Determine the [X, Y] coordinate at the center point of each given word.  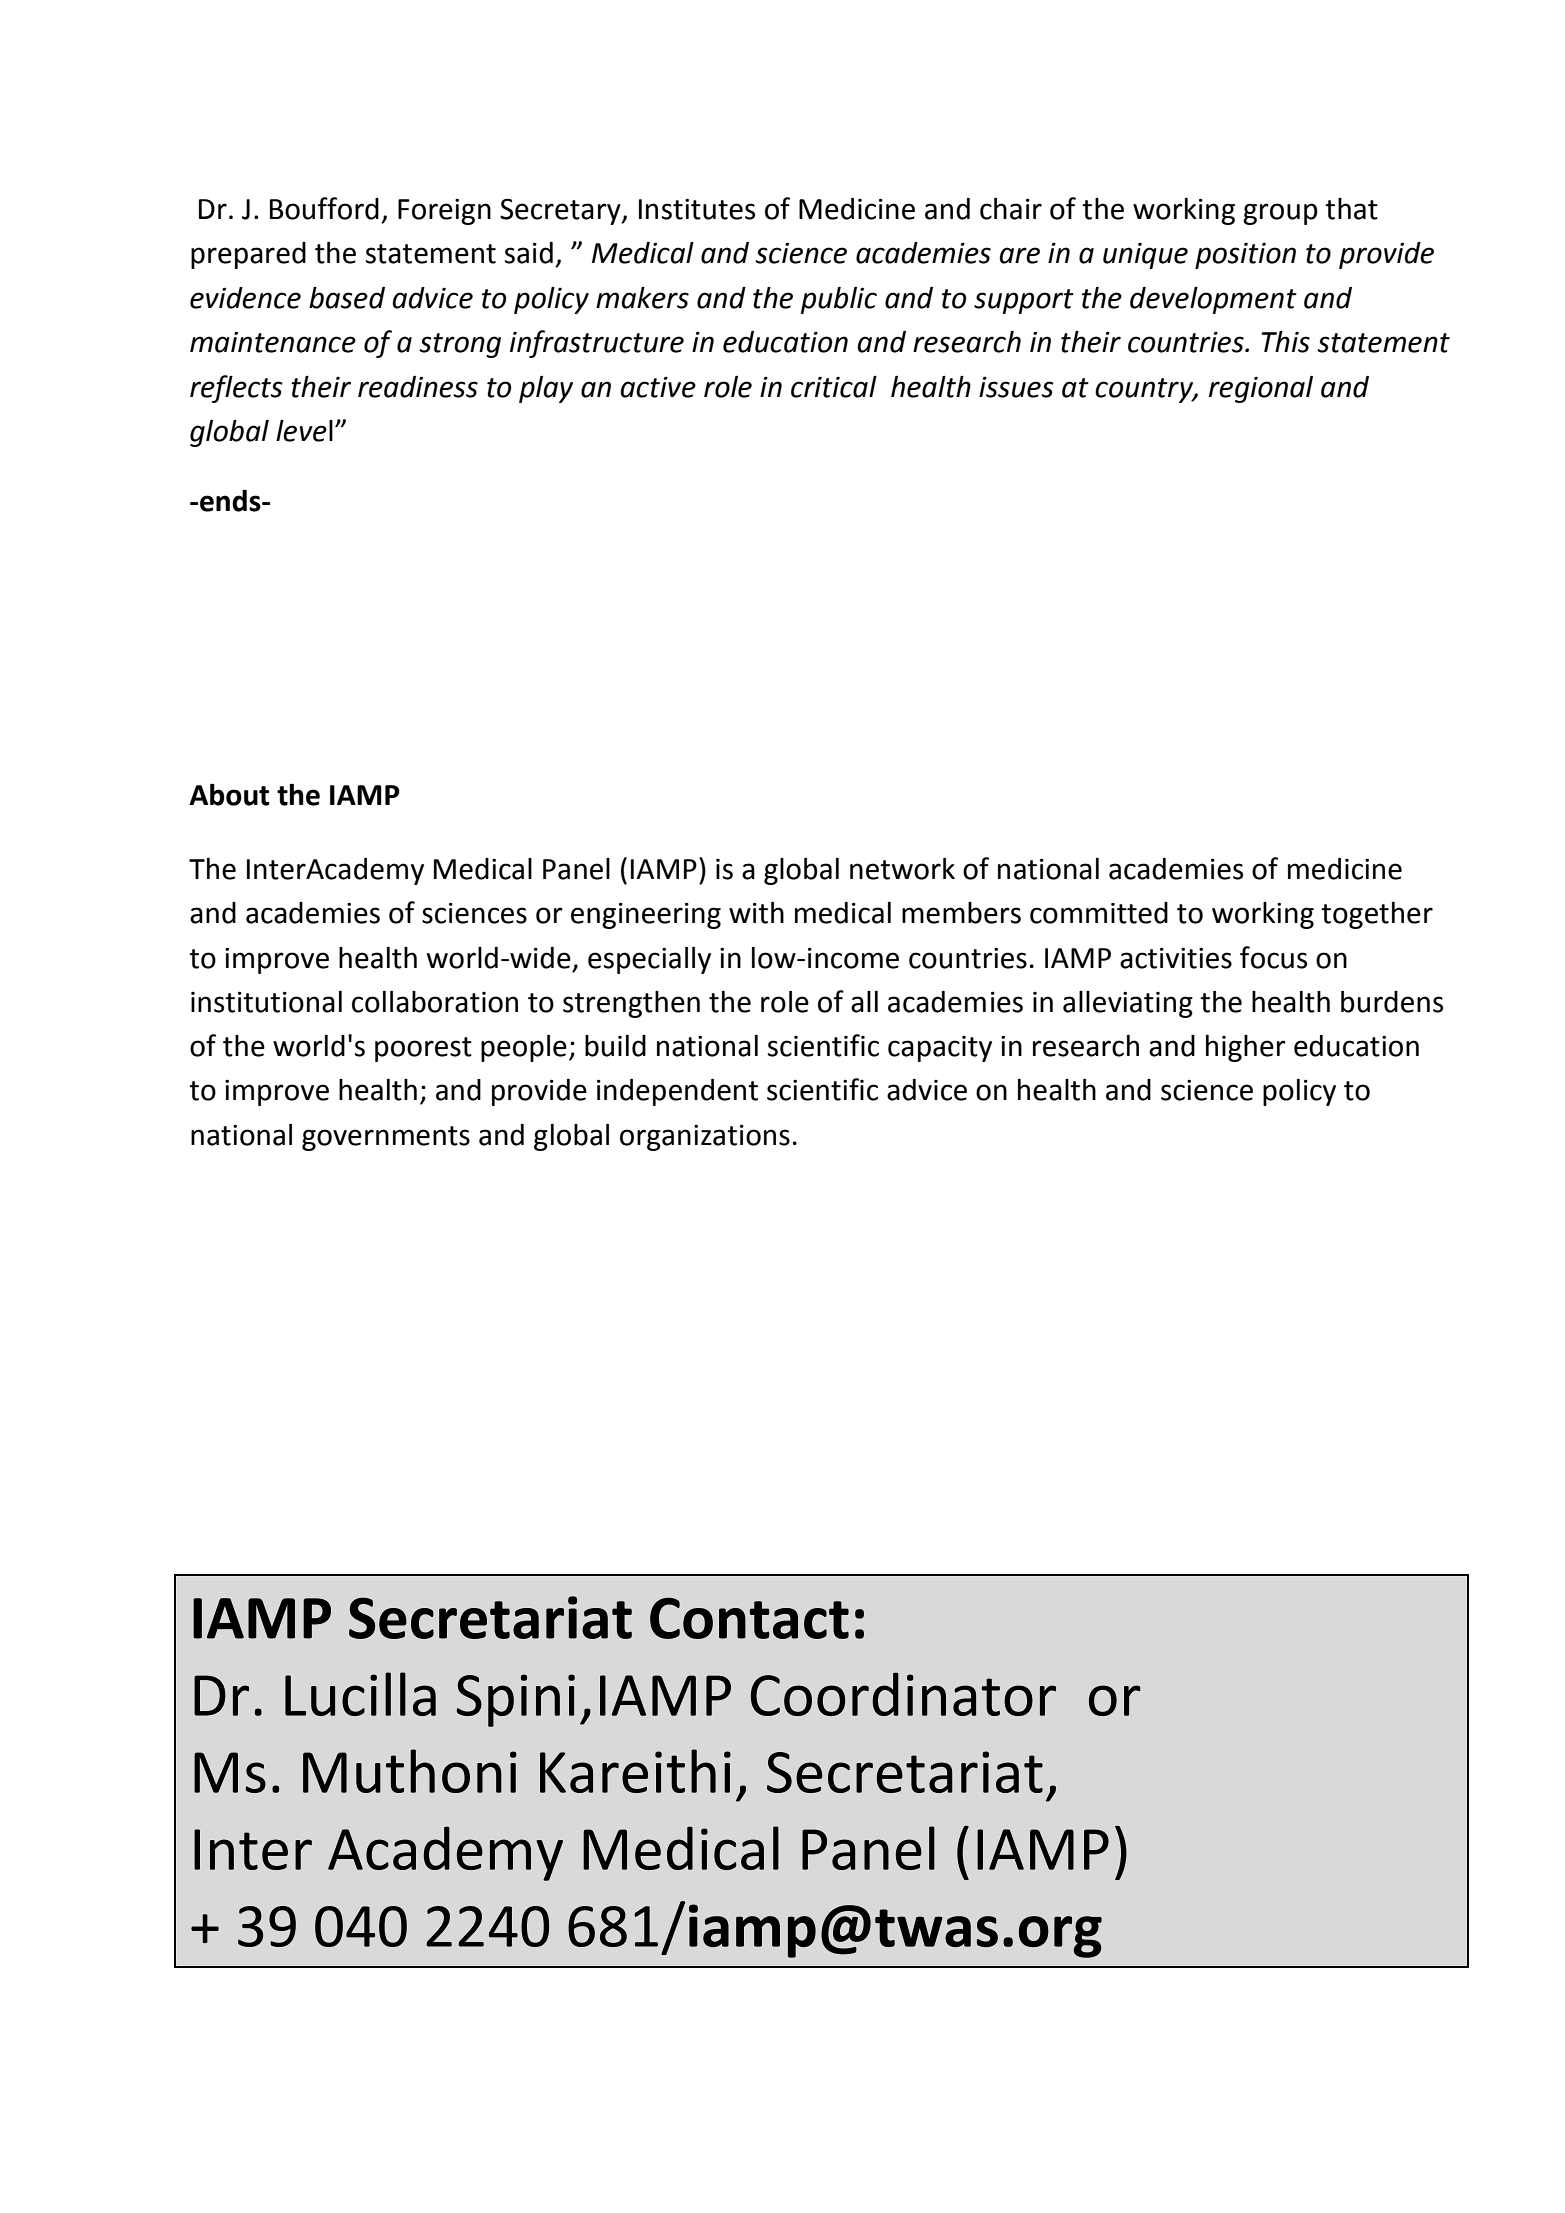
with [756, 912]
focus [1273, 957]
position [1245, 255]
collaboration [435, 1001]
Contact [749, 1618]
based [347, 298]
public [839, 300]
